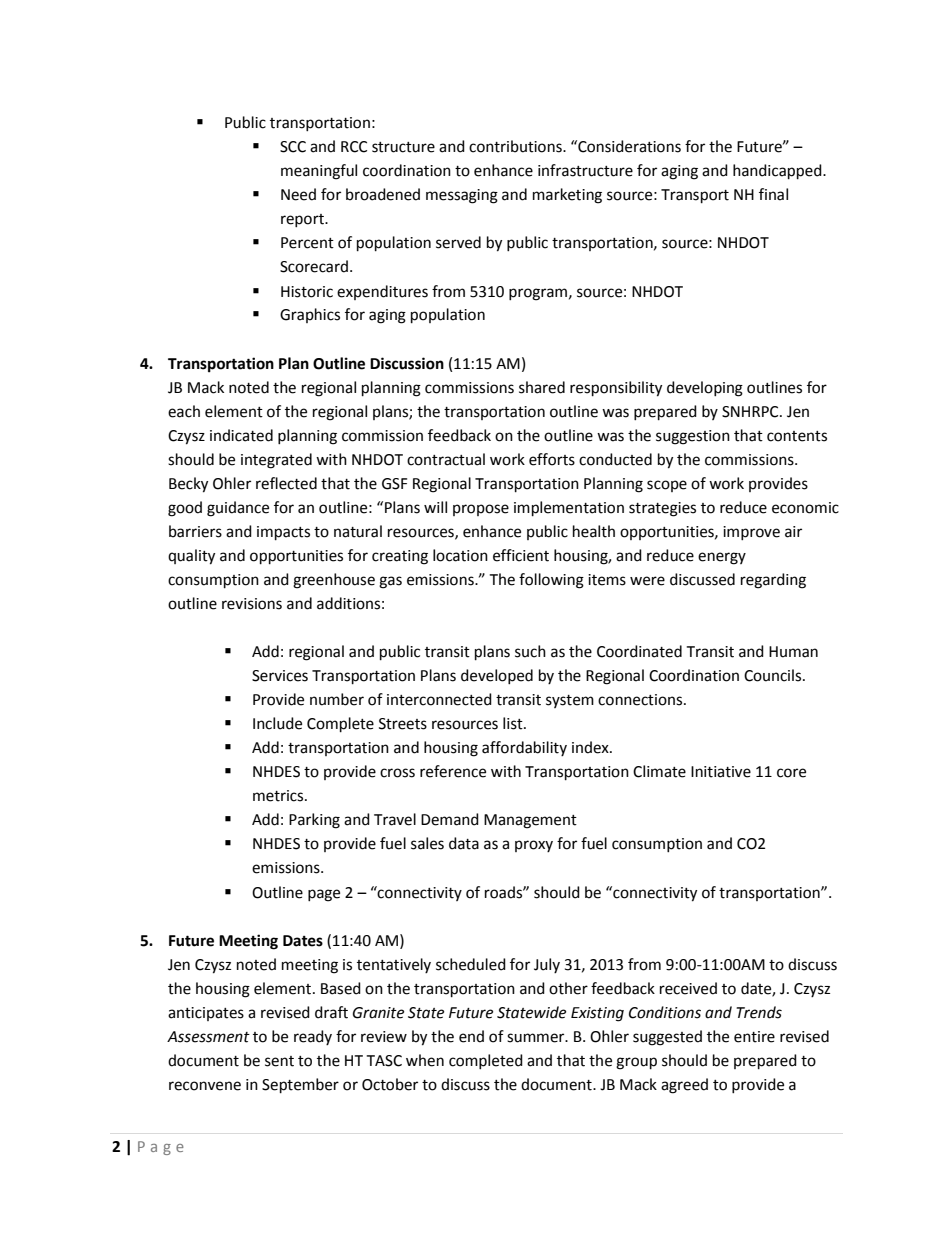  I want to click on contributions, so click(516, 146).
